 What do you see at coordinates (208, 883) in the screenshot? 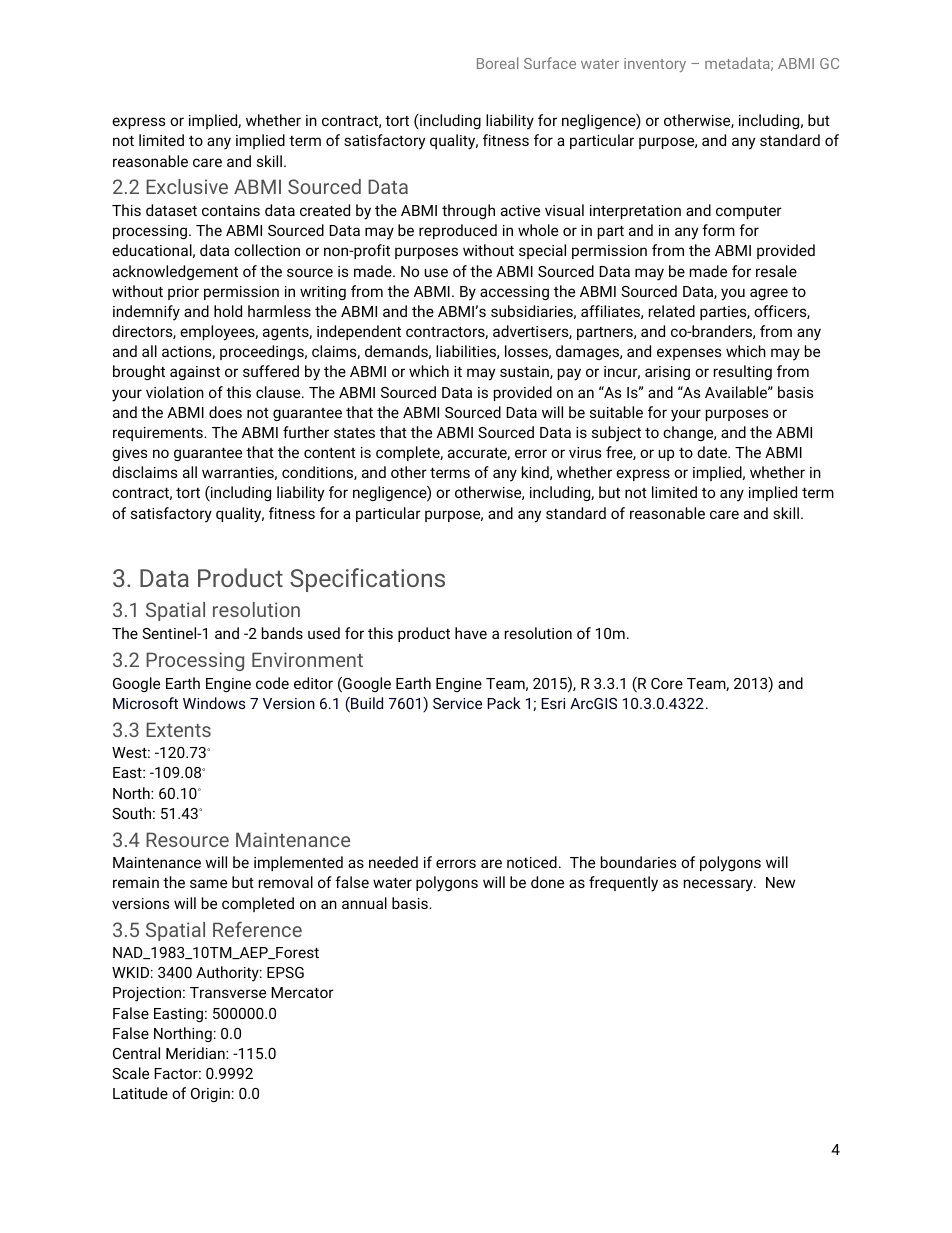
I see `same` at bounding box center [208, 883].
